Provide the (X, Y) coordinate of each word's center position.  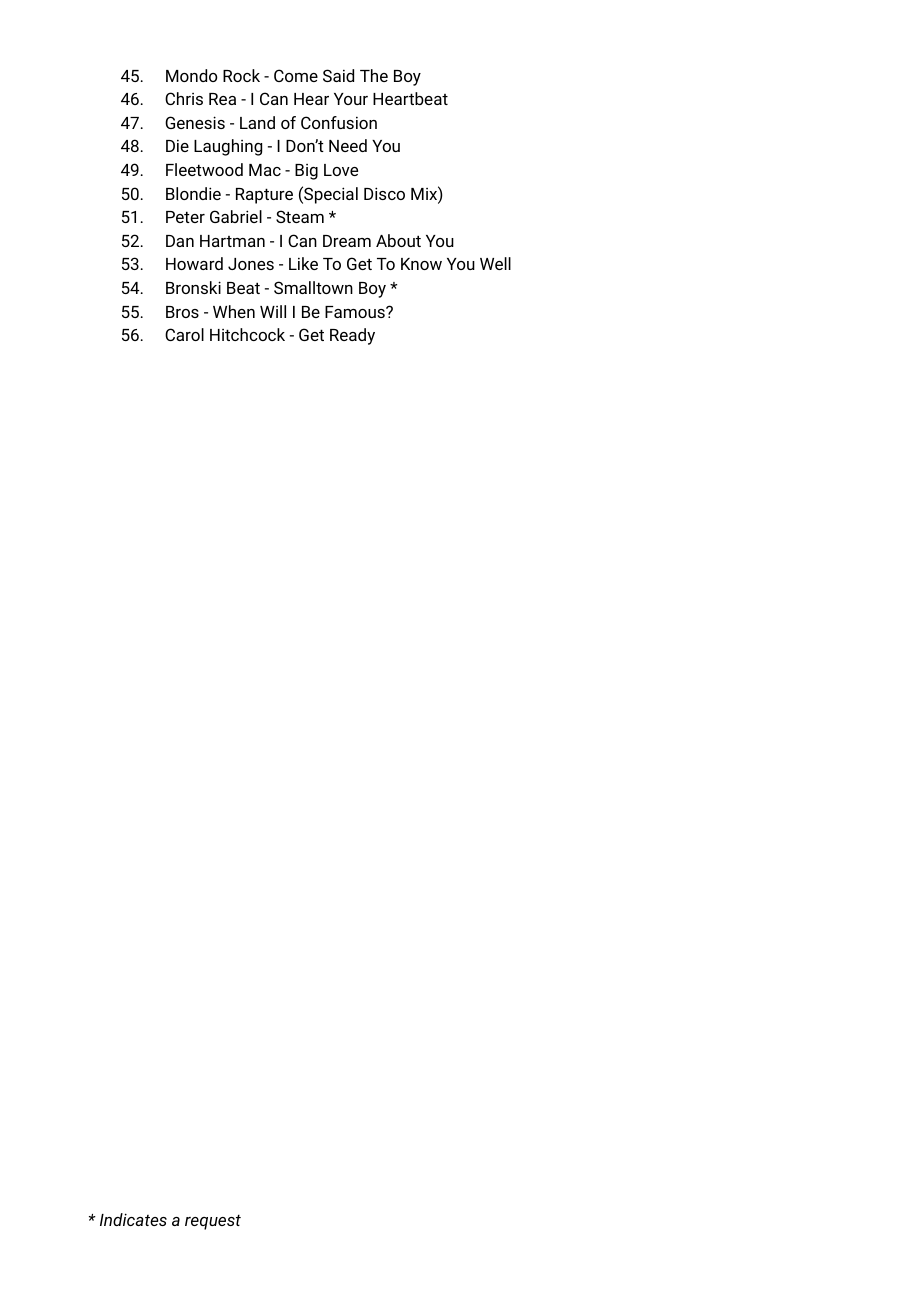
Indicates (133, 1219)
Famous (356, 312)
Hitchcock (247, 334)
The (374, 75)
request (213, 1222)
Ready (352, 336)
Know (421, 264)
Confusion (339, 122)
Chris (184, 98)
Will (273, 311)
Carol (184, 334)
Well (495, 263)
